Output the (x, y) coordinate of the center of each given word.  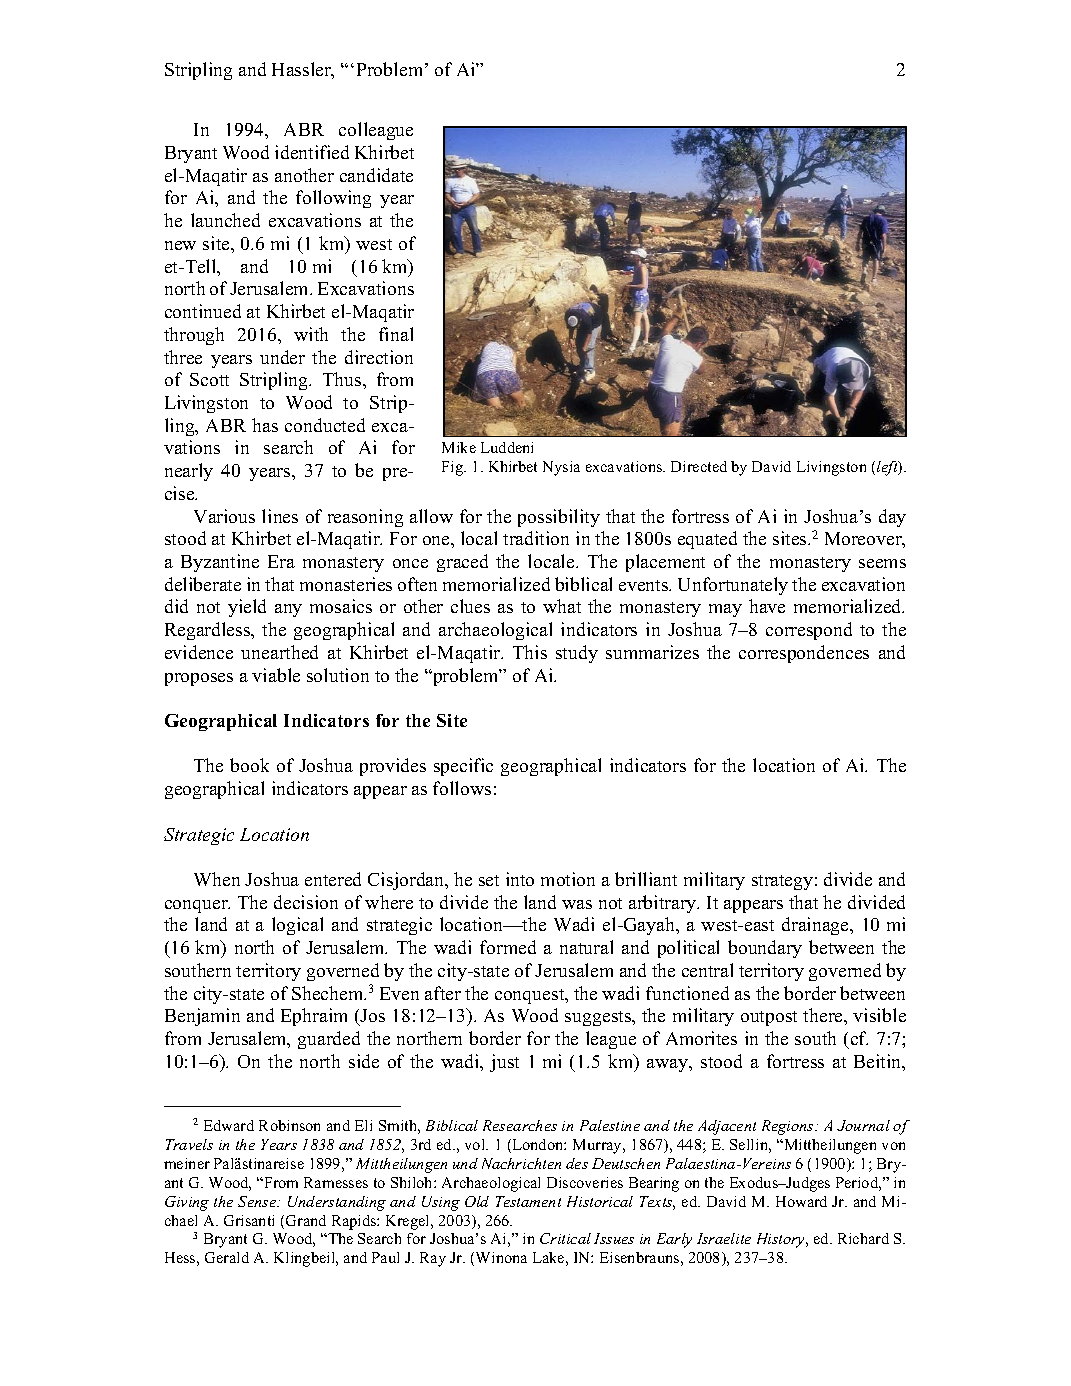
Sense (258, 1201)
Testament (528, 1201)
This (530, 652)
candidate (376, 175)
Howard (801, 1201)
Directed (699, 466)
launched (225, 220)
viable (276, 675)
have (767, 606)
